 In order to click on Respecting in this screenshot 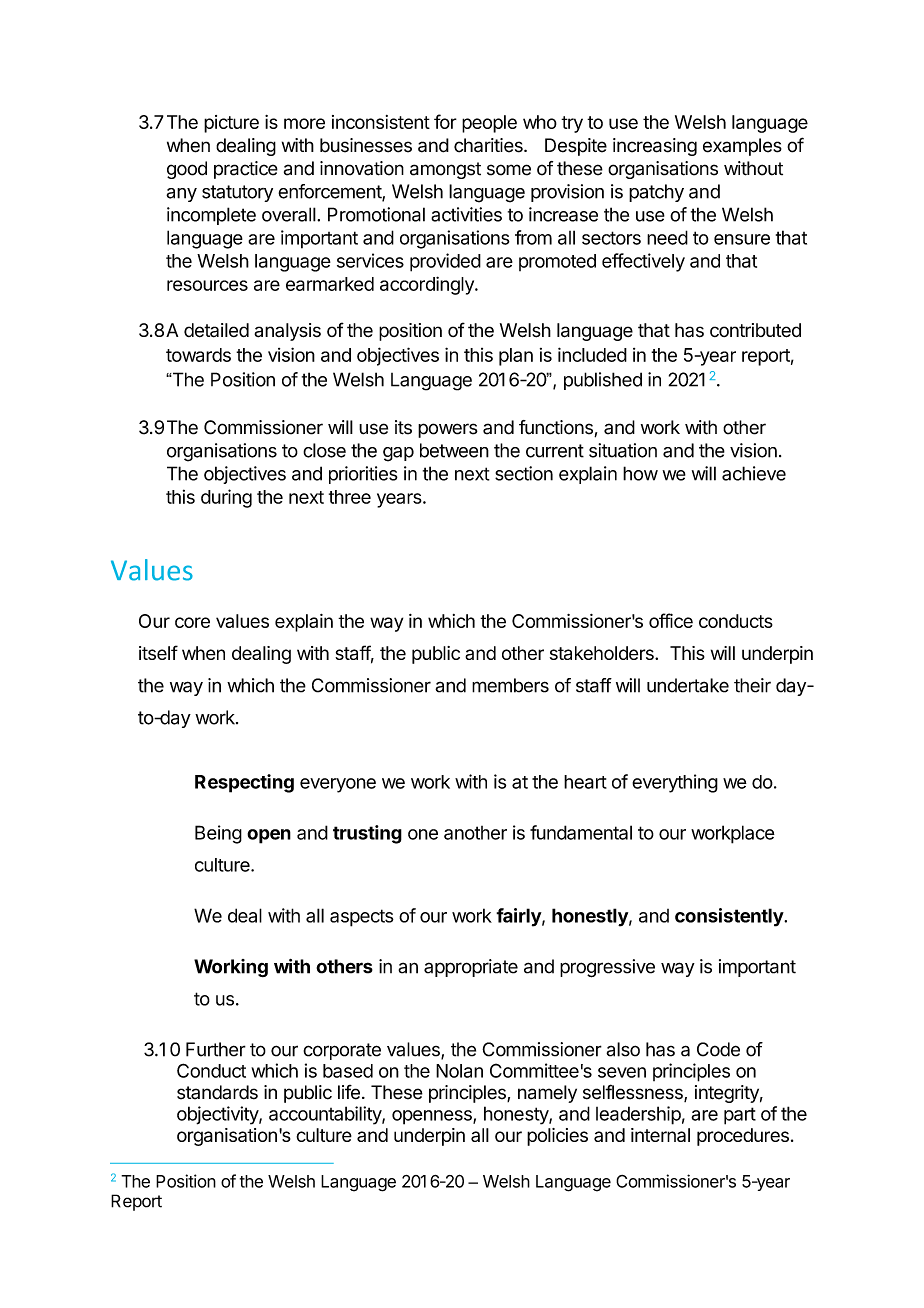, I will do `click(244, 783)`.
